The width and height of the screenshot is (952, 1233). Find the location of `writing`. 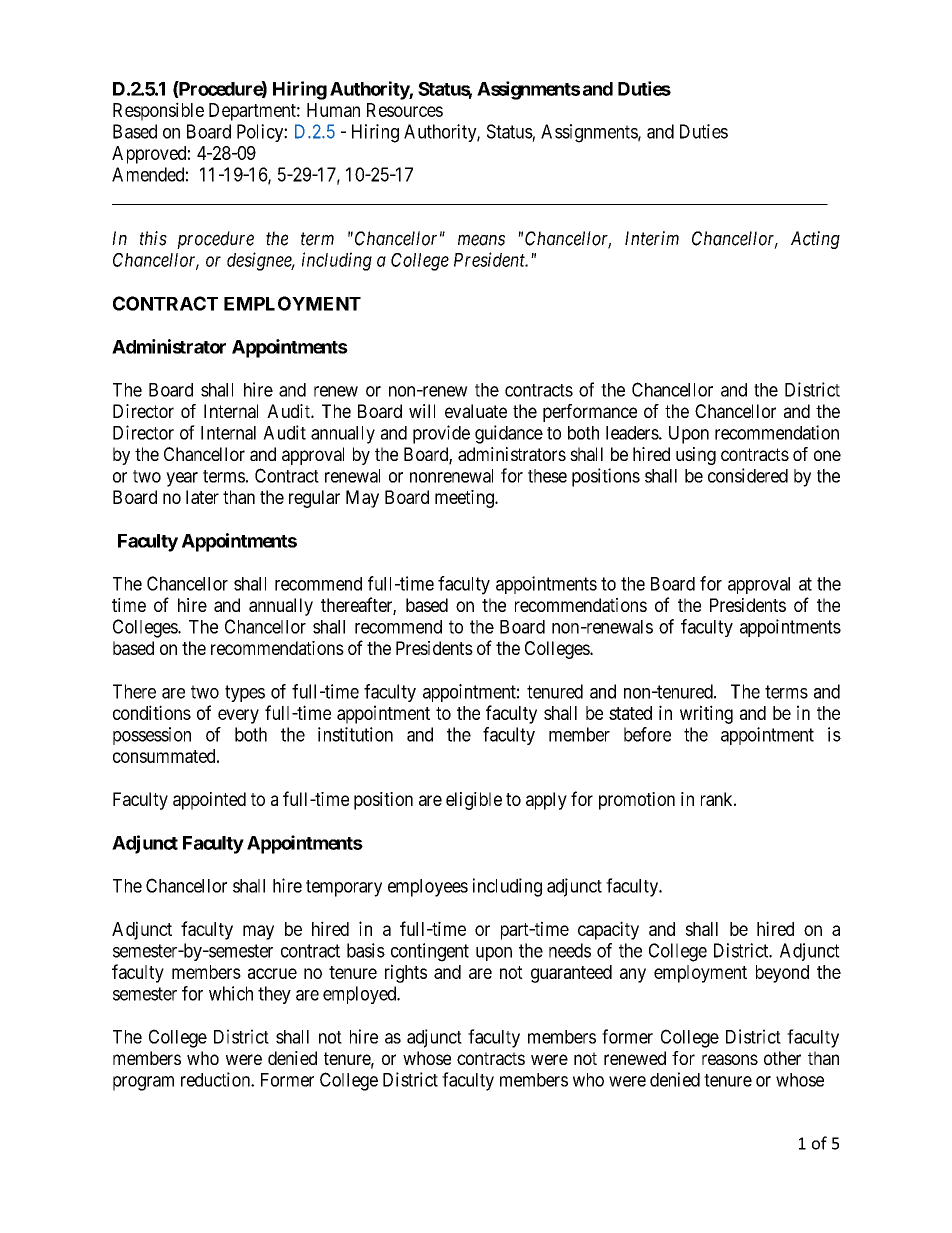

writing is located at coordinates (706, 714).
